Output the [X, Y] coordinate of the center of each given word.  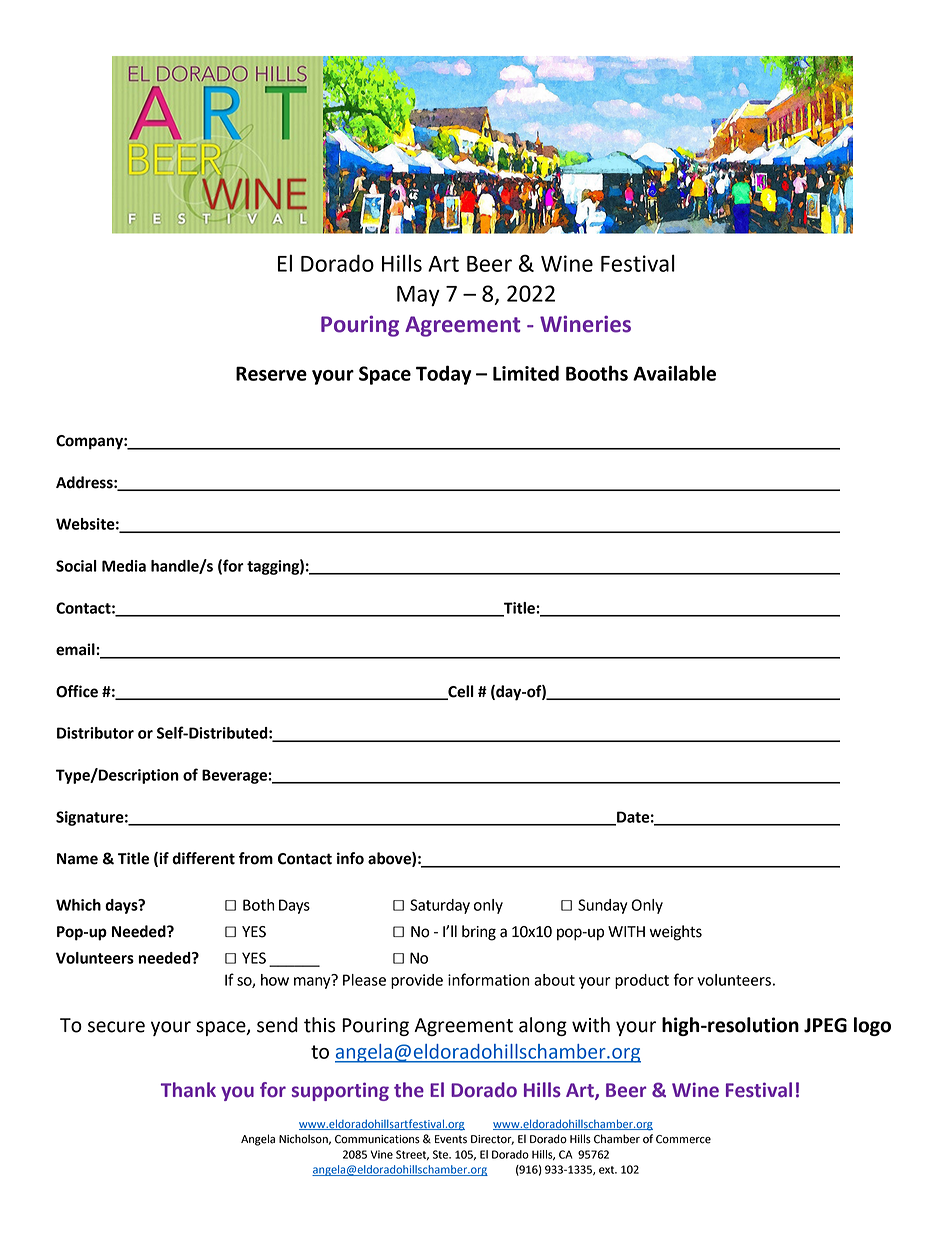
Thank [188, 1090]
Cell [460, 692]
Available [674, 373]
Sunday [602, 906]
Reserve [271, 373]
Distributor [95, 733]
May [418, 296]
